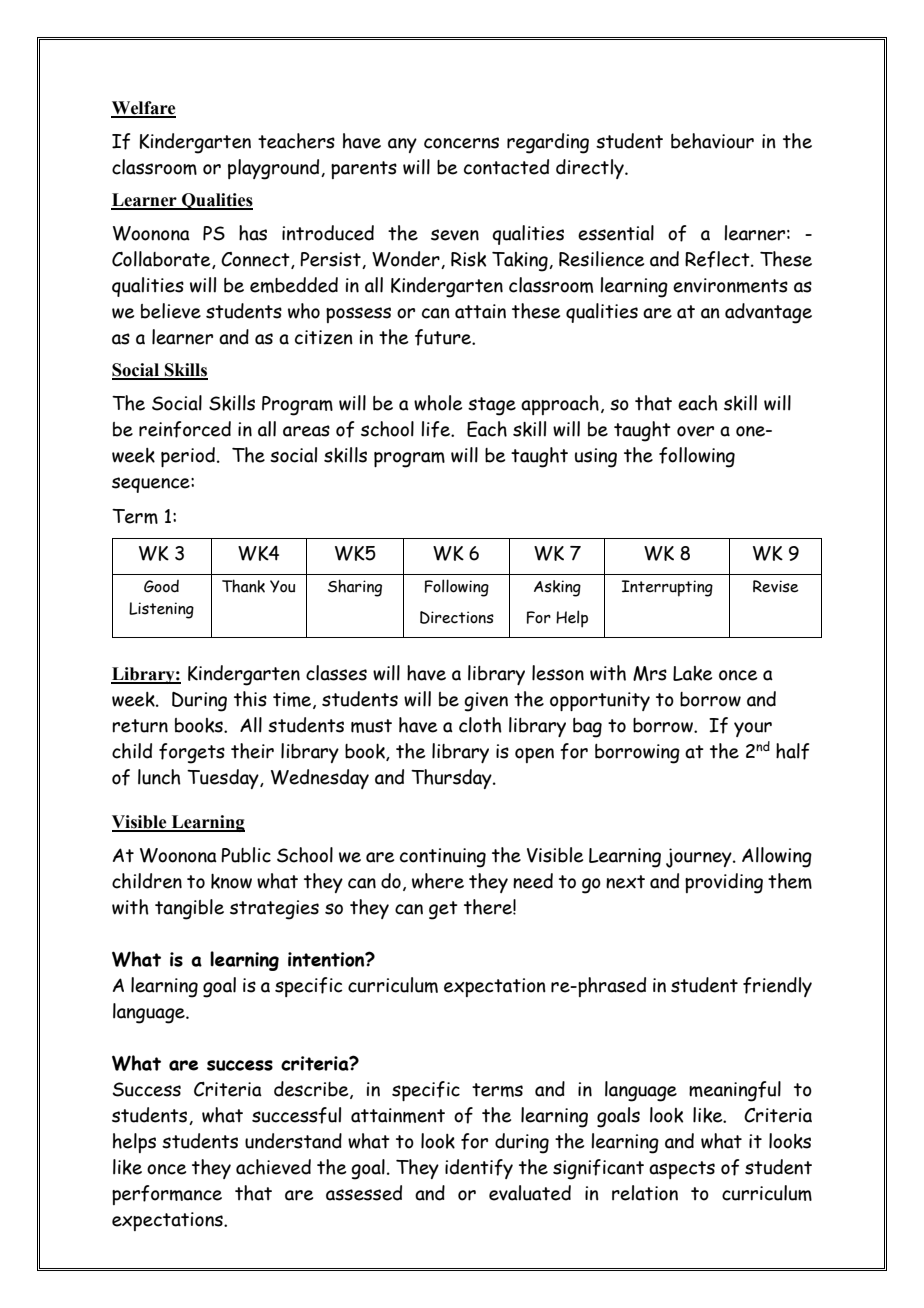  I want to click on behaviour, so click(712, 141).
